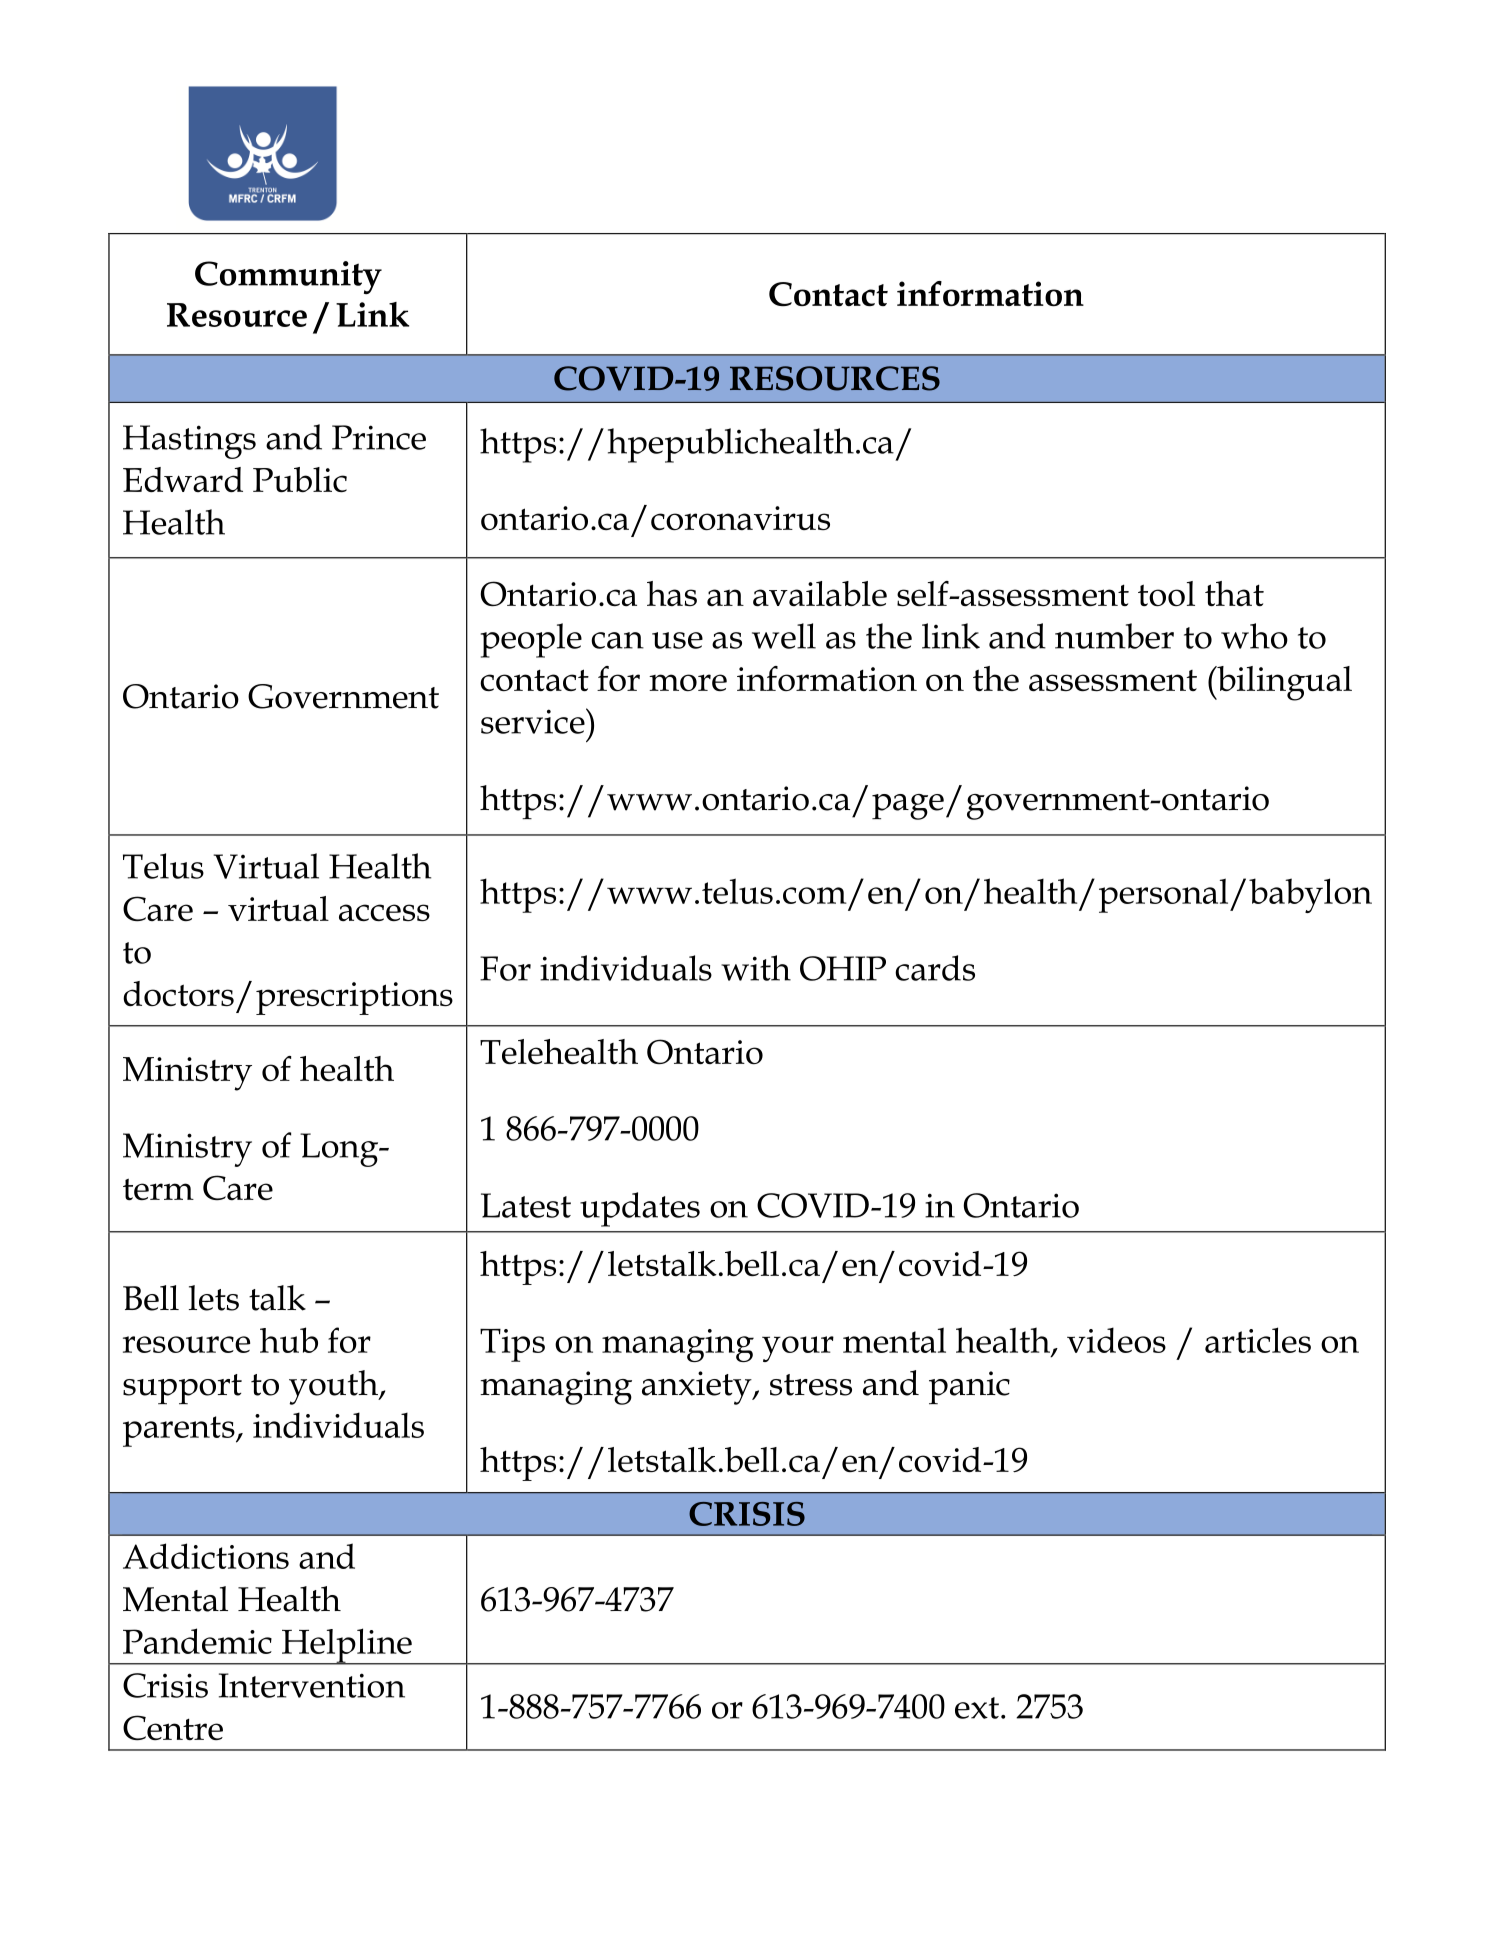  Describe the element at coordinates (969, 1388) in the screenshot. I see `panic` at that location.
